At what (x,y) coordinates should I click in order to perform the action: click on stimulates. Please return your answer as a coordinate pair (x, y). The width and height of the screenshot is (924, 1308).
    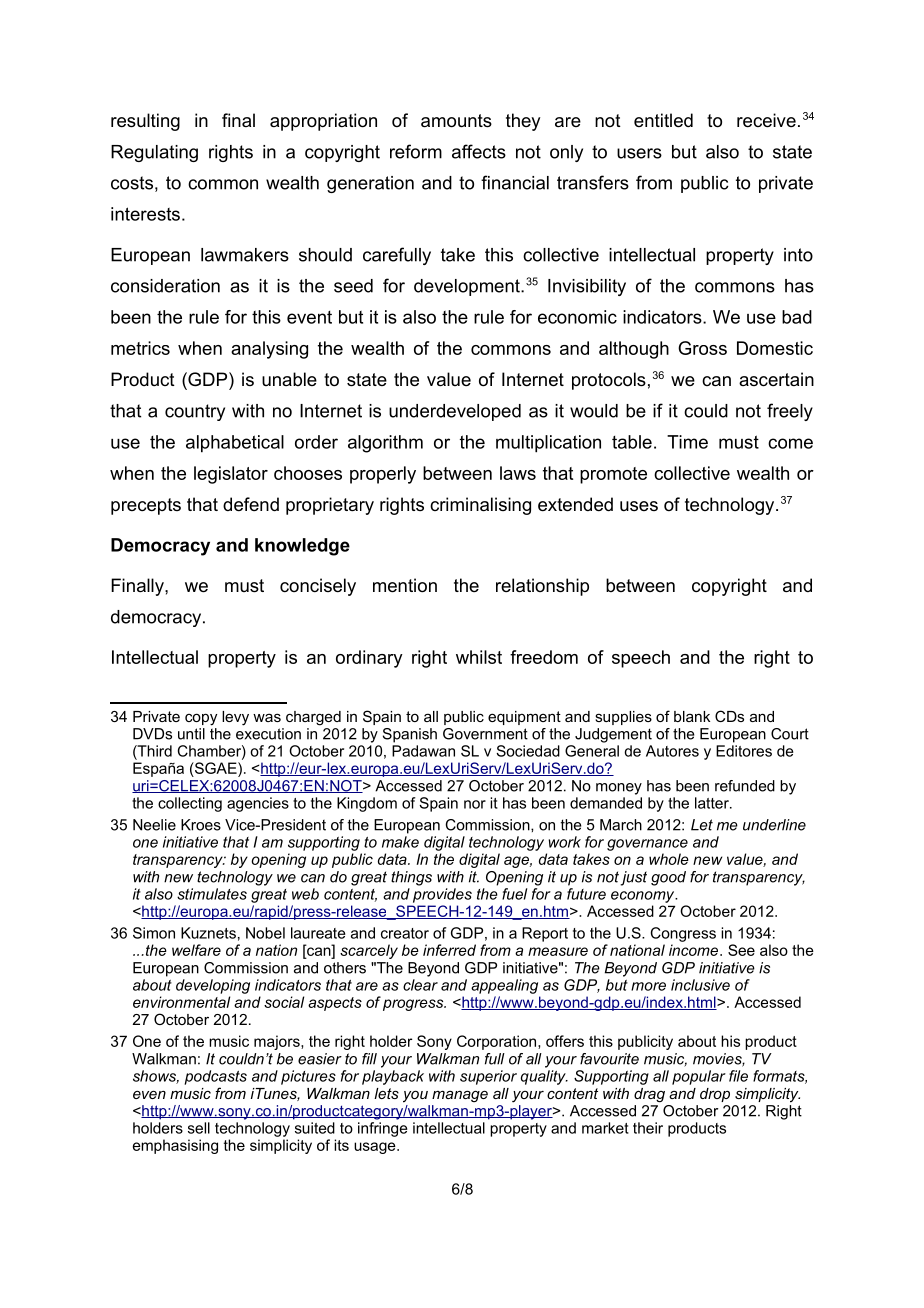
    Looking at the image, I should click on (212, 894).
